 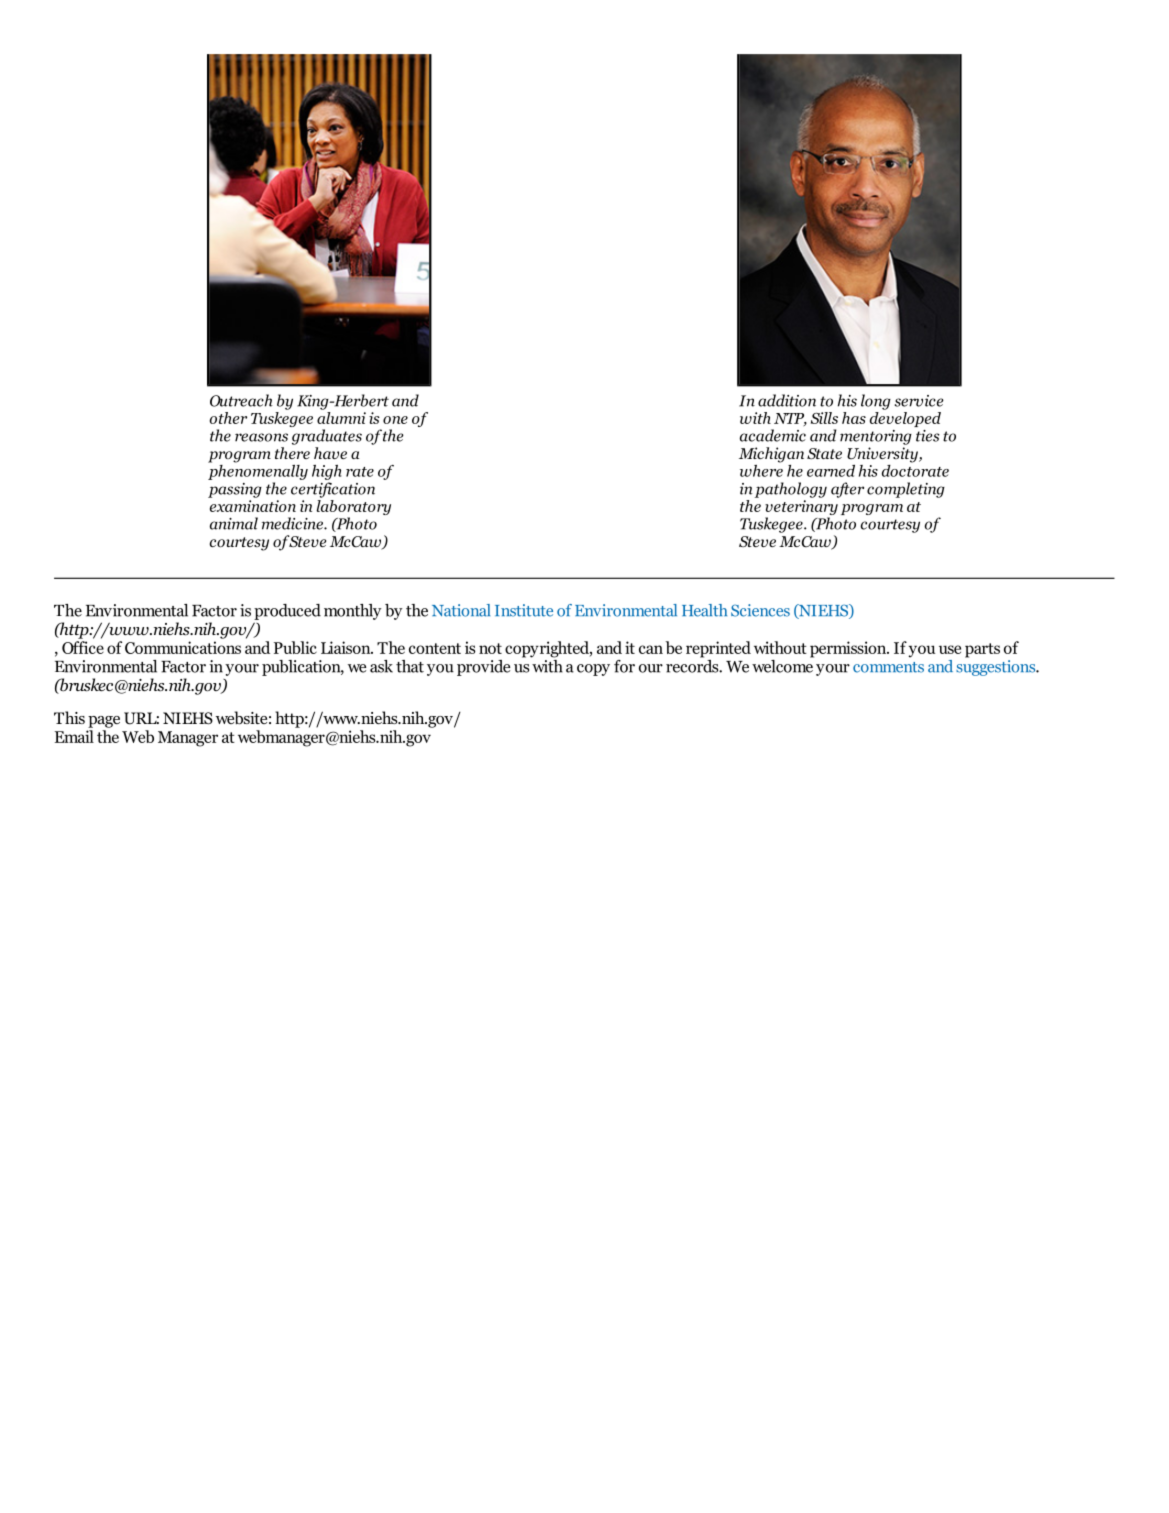 What do you see at coordinates (704, 610) in the page?
I see `Health` at bounding box center [704, 610].
